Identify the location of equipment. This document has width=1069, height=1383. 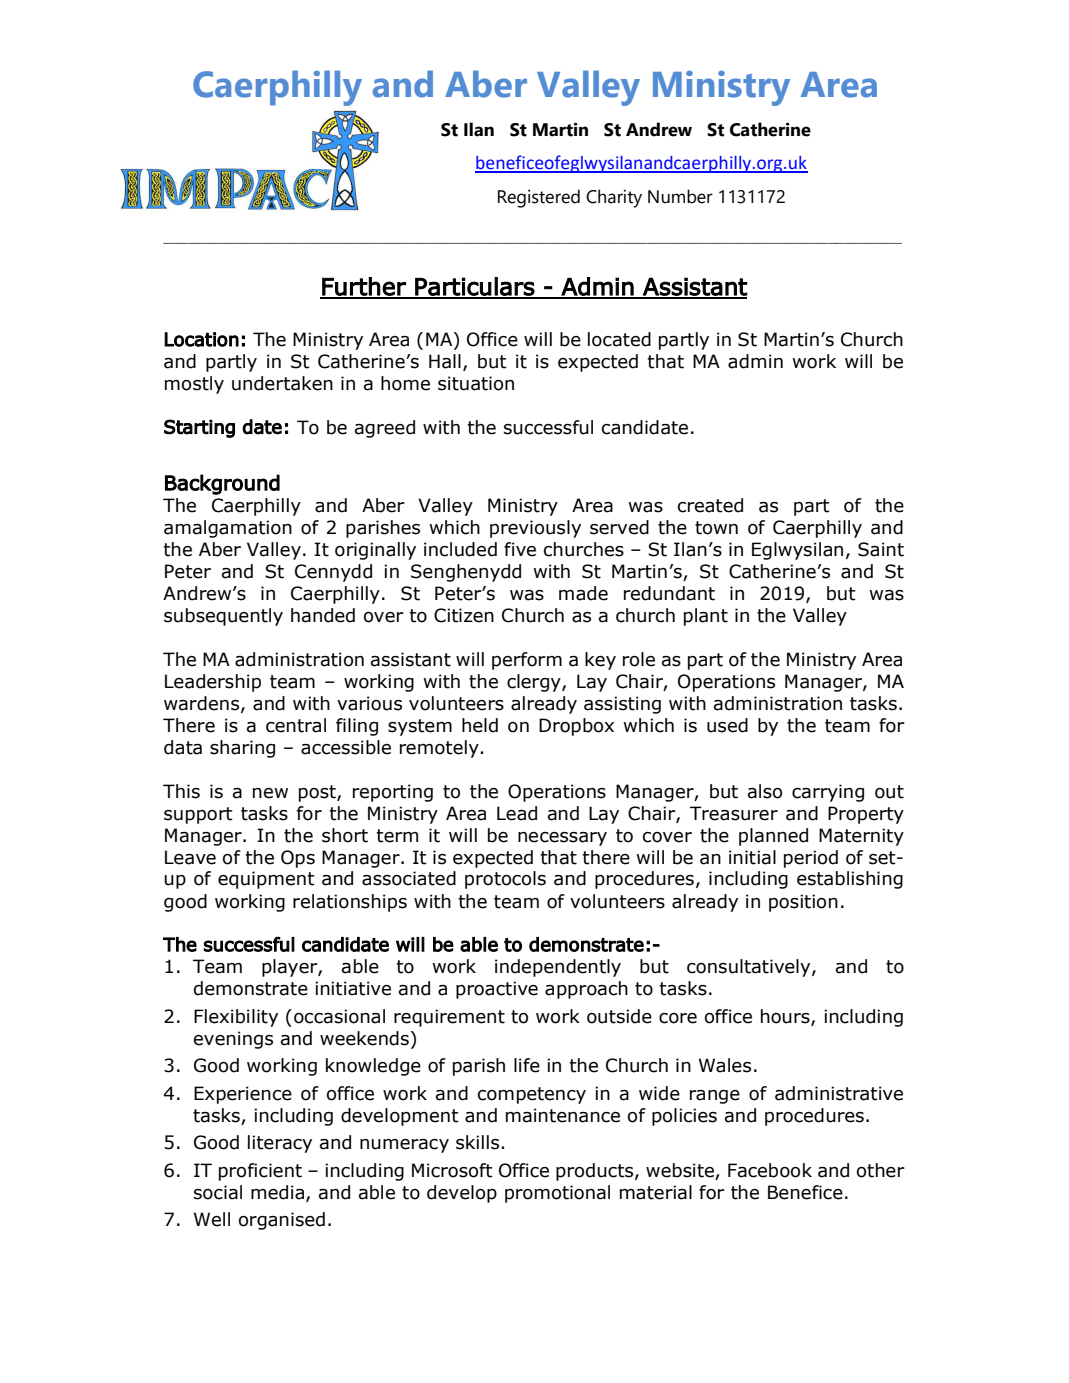
(266, 880).
